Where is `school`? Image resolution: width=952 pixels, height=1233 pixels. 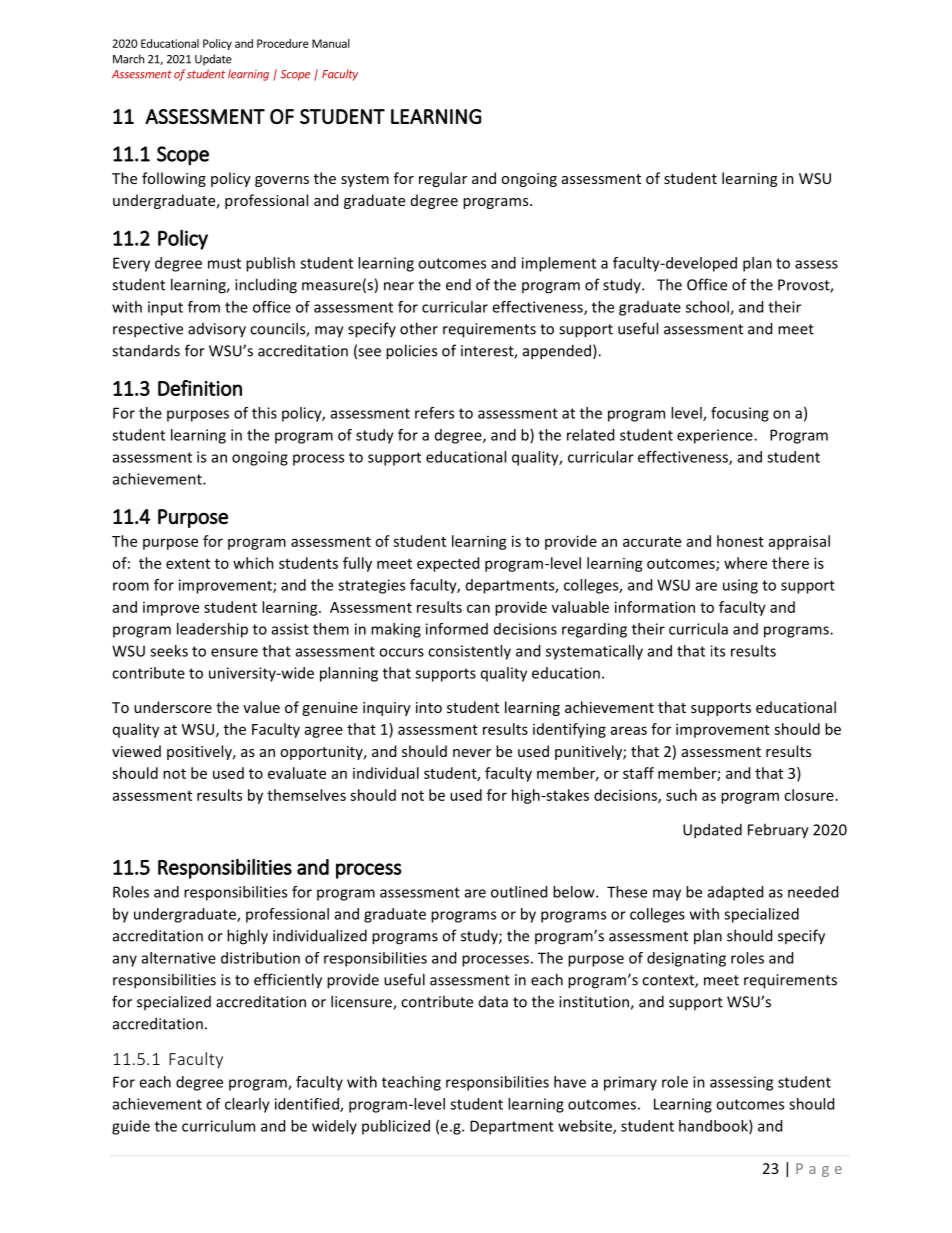
school is located at coordinates (708, 308).
